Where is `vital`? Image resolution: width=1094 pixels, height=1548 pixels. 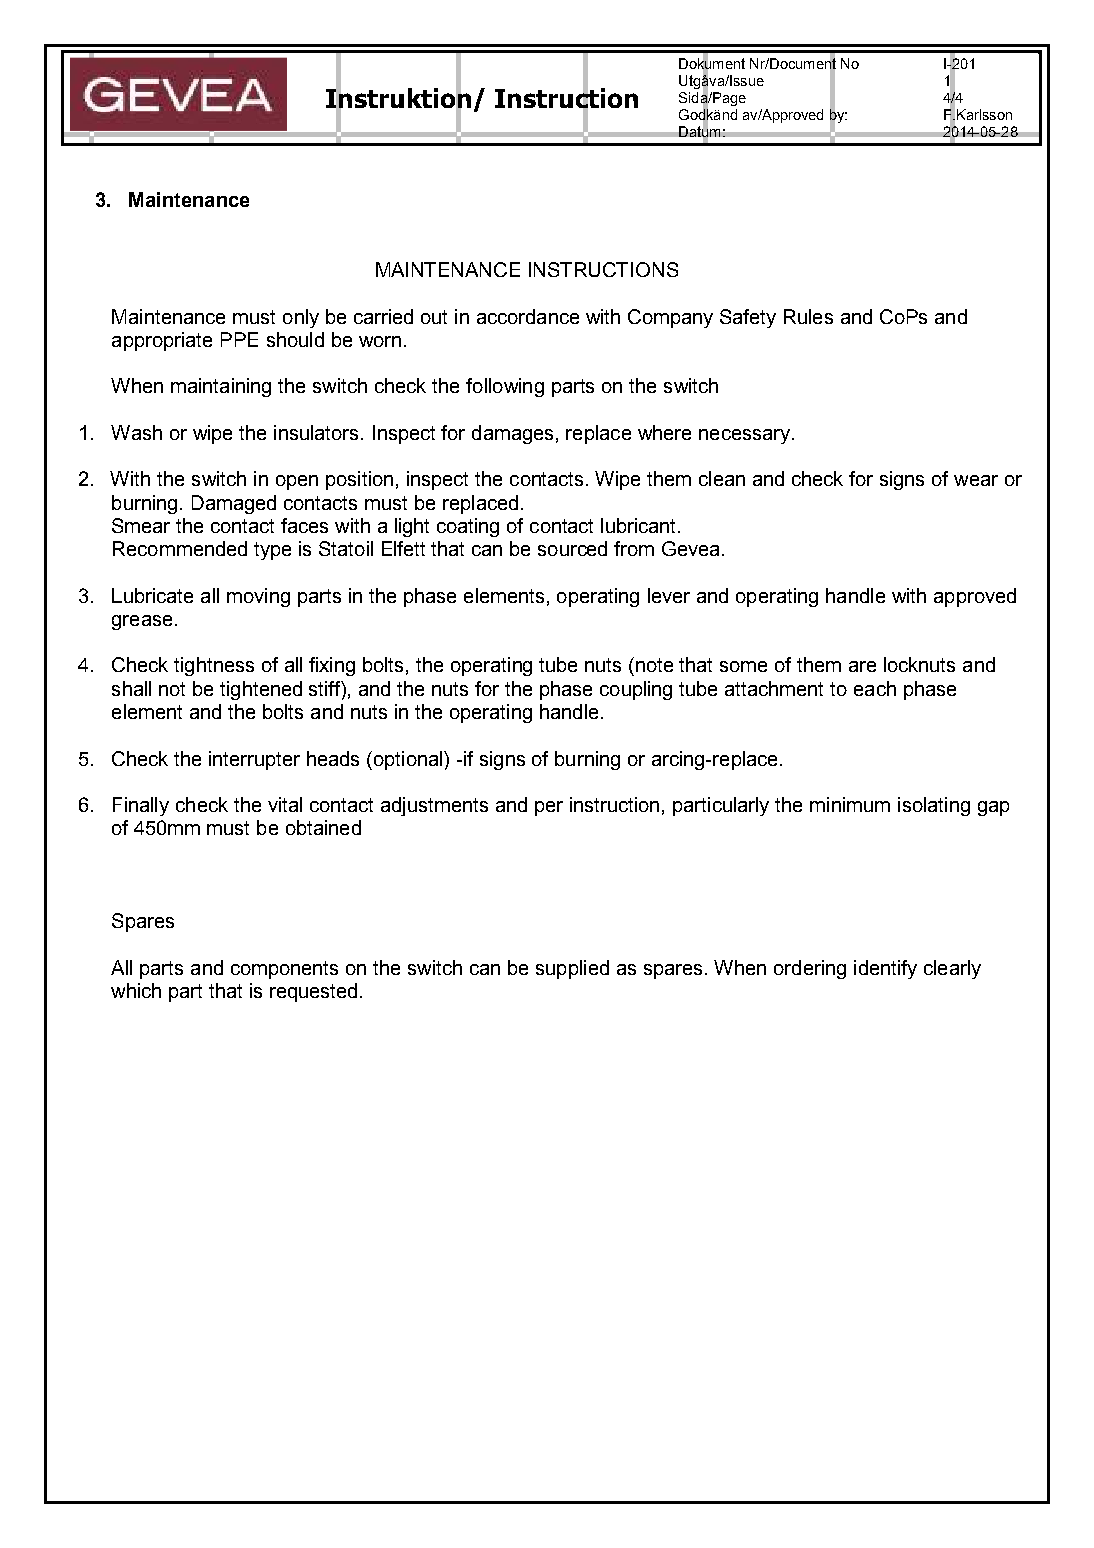
vital is located at coordinates (285, 804).
